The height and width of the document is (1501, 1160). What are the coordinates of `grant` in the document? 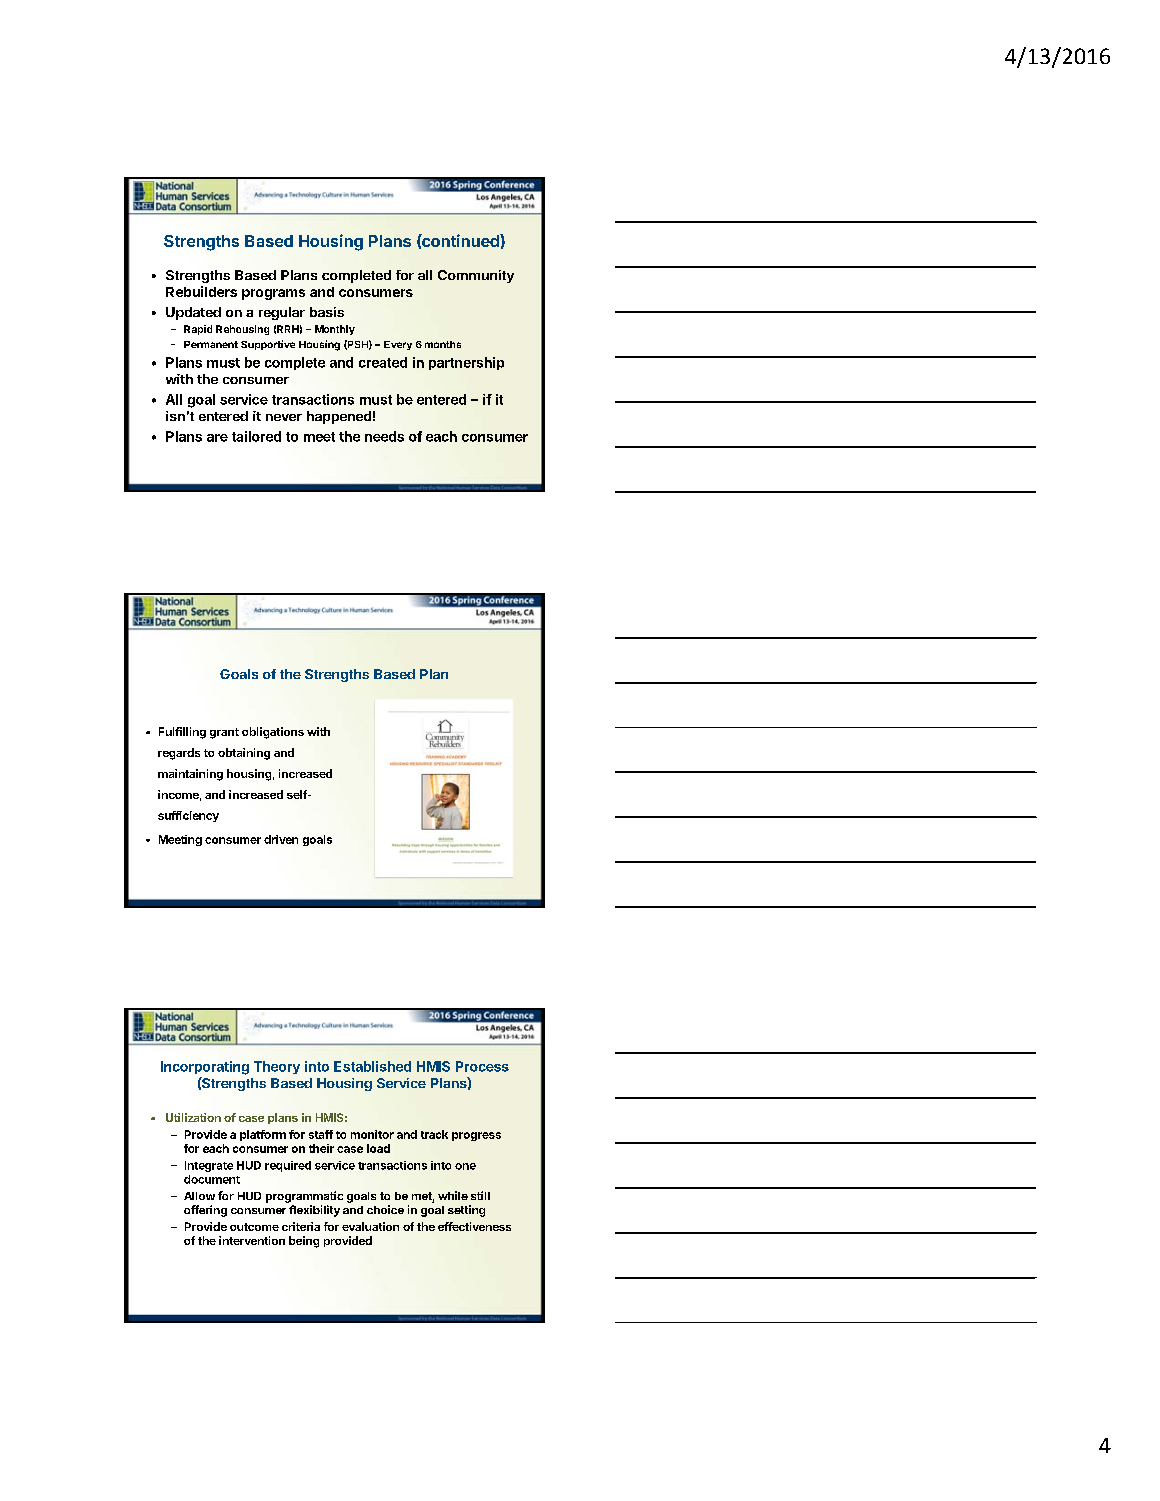 It's located at (224, 733).
